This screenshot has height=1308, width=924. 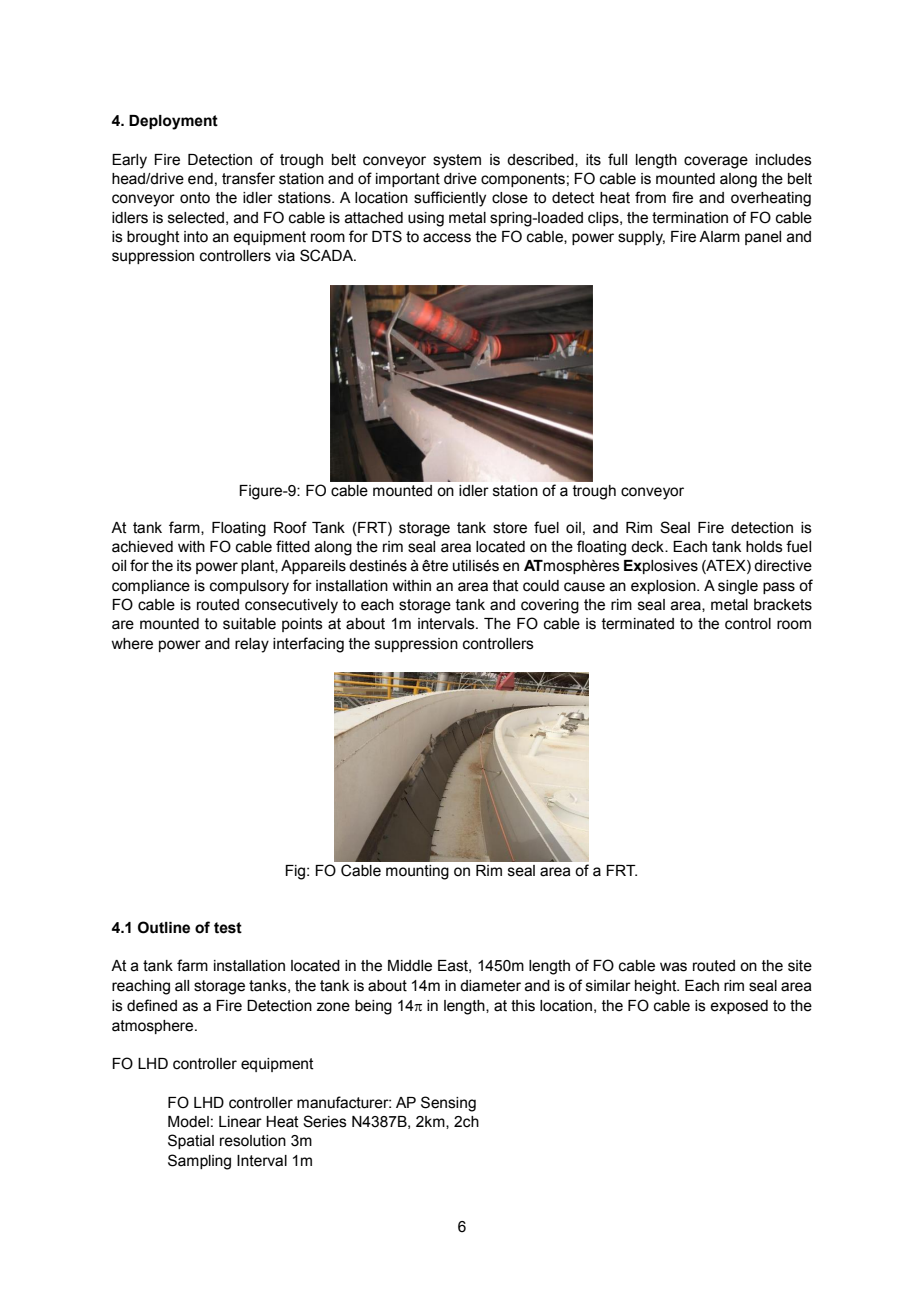 I want to click on was, so click(x=673, y=967).
